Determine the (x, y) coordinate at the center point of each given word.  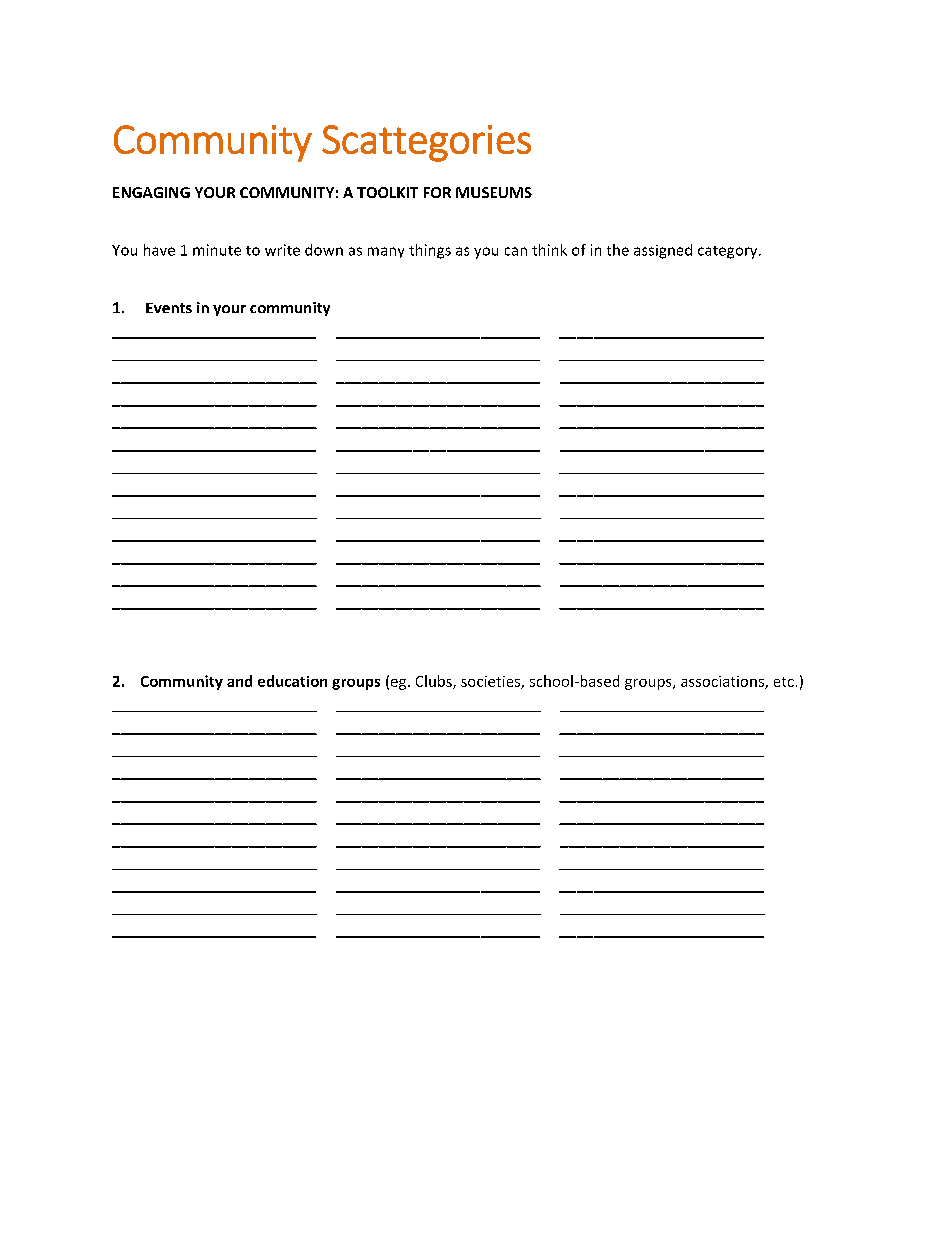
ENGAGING (151, 192)
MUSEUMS (494, 192)
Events (169, 308)
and (239, 681)
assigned (663, 251)
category (729, 252)
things (430, 251)
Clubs (435, 682)
